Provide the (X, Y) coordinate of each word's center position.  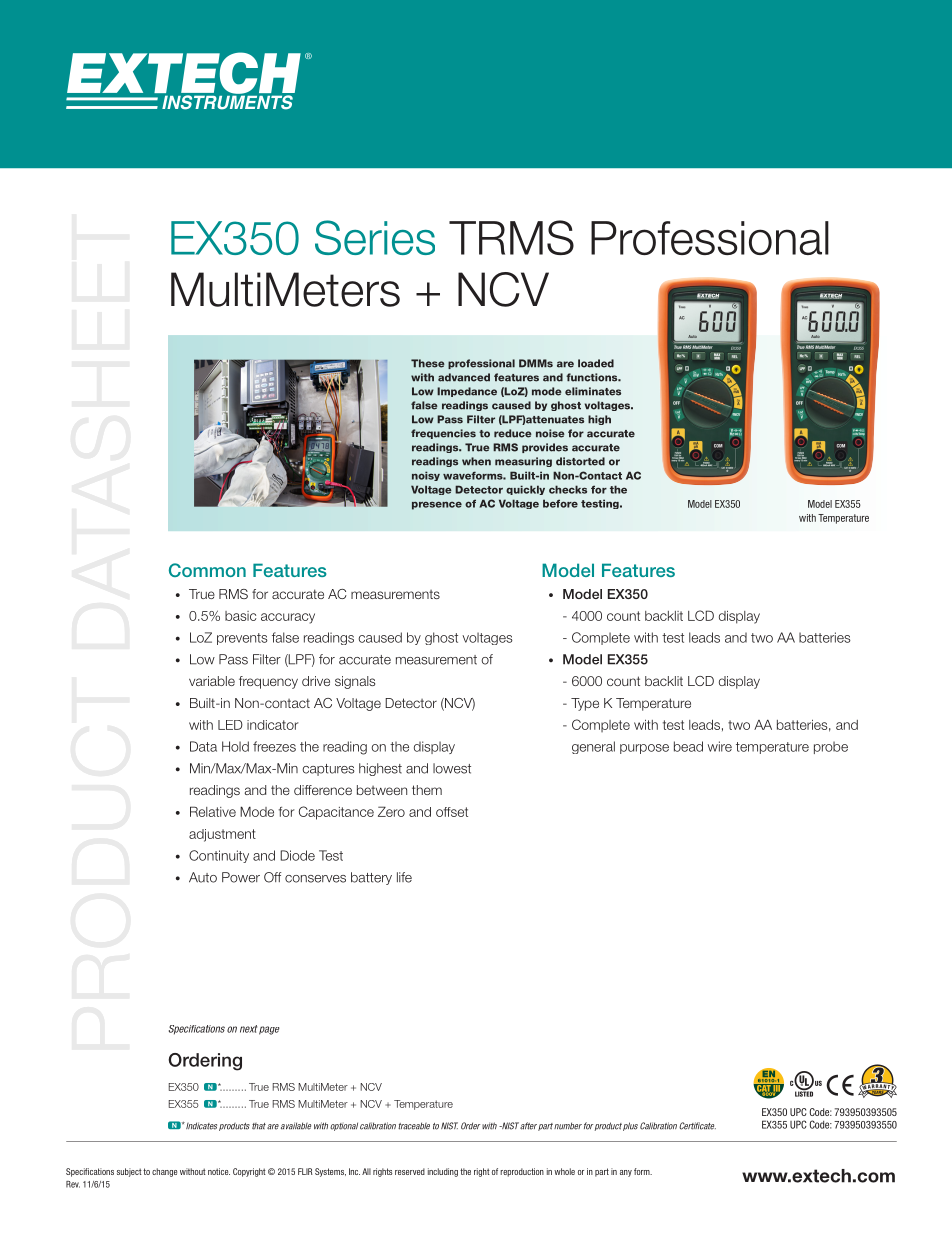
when (476, 461)
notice (219, 1171)
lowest (452, 768)
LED (230, 725)
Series (375, 237)
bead (688, 746)
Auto (203, 877)
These (428, 363)
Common (207, 570)
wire (720, 746)
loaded (596, 363)
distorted (580, 461)
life (404, 877)
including (443, 1172)
